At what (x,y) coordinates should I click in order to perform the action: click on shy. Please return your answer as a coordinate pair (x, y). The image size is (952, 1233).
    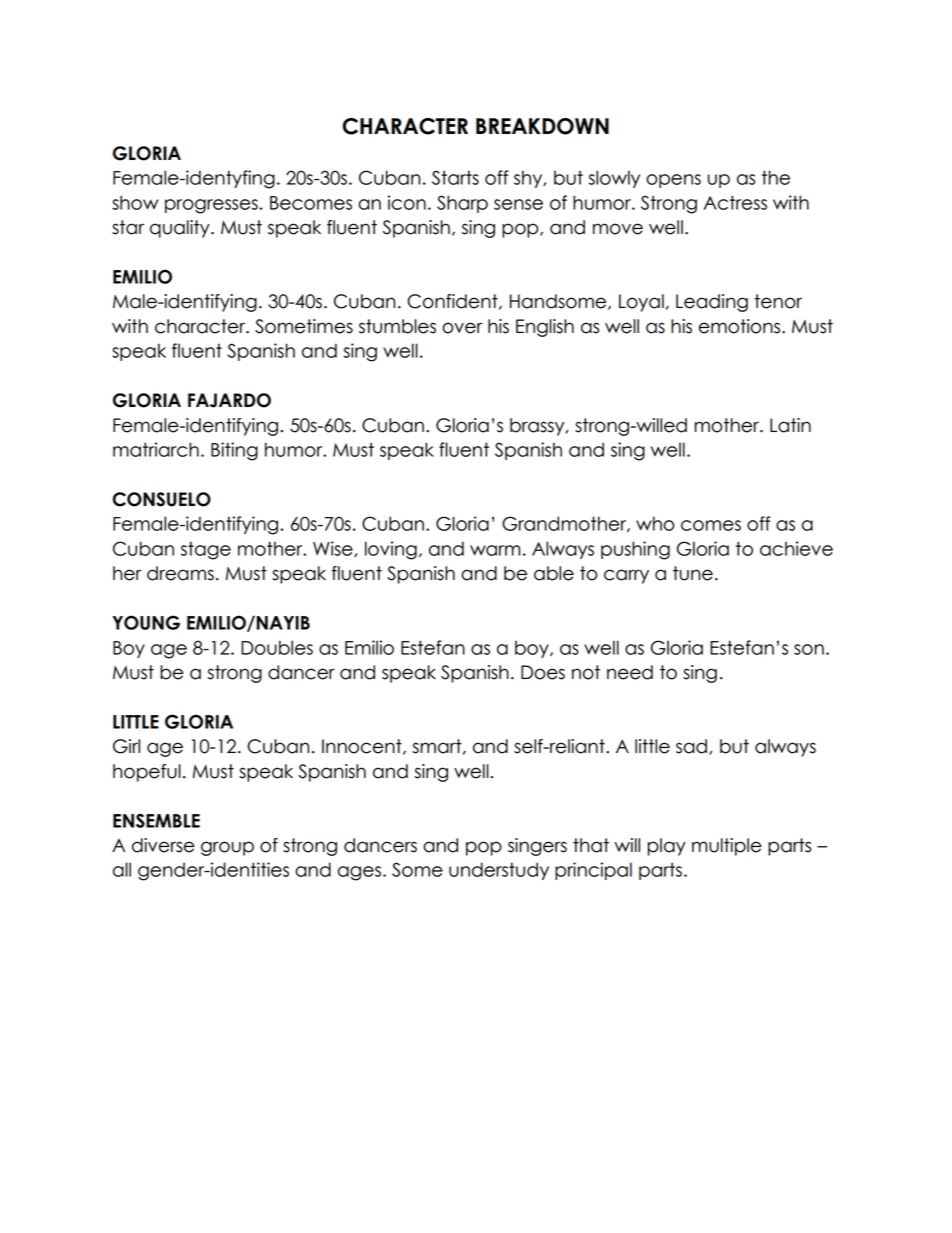
    Looking at the image, I should click on (529, 179).
